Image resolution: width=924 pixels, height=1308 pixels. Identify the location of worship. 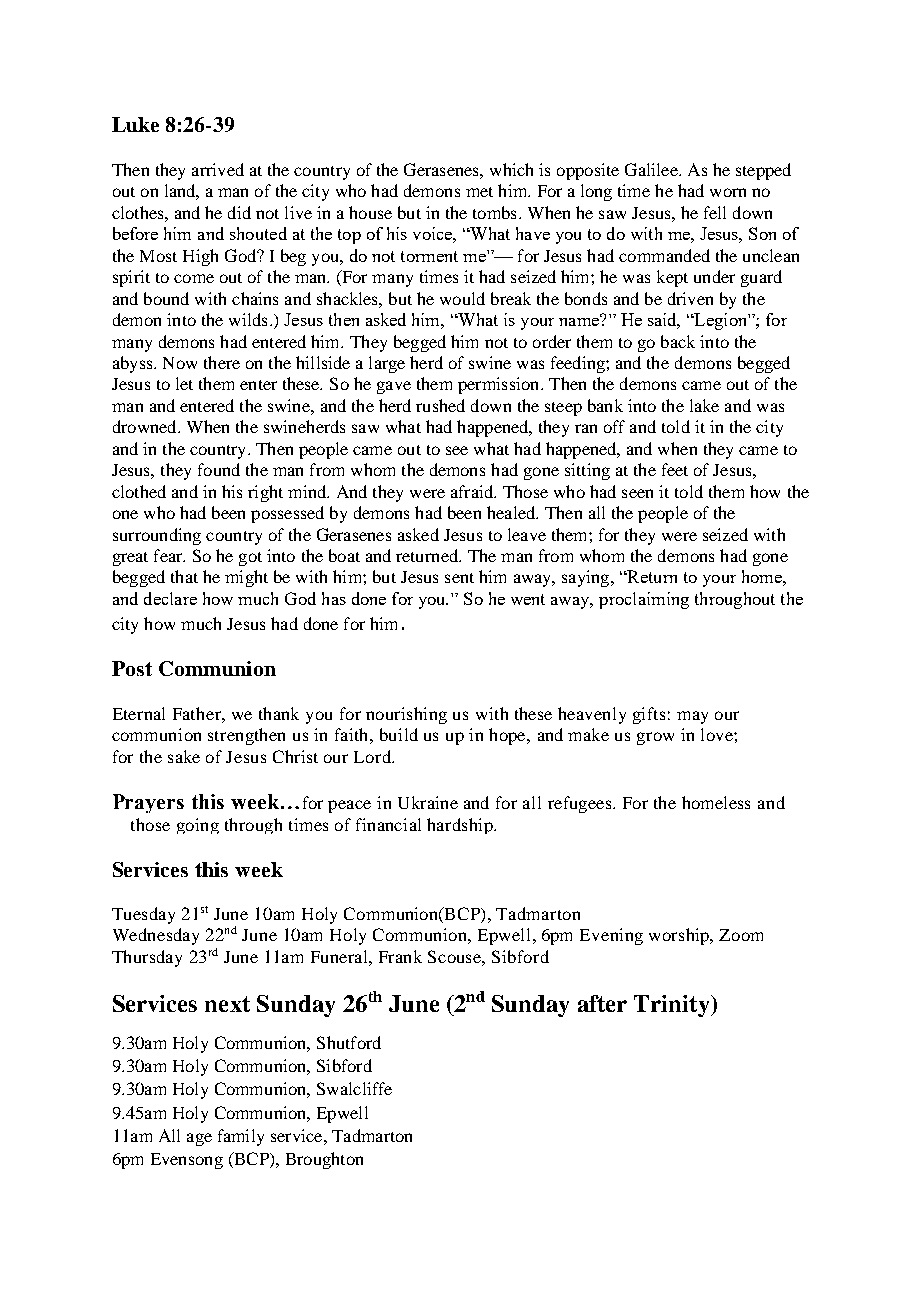
(680, 936).
